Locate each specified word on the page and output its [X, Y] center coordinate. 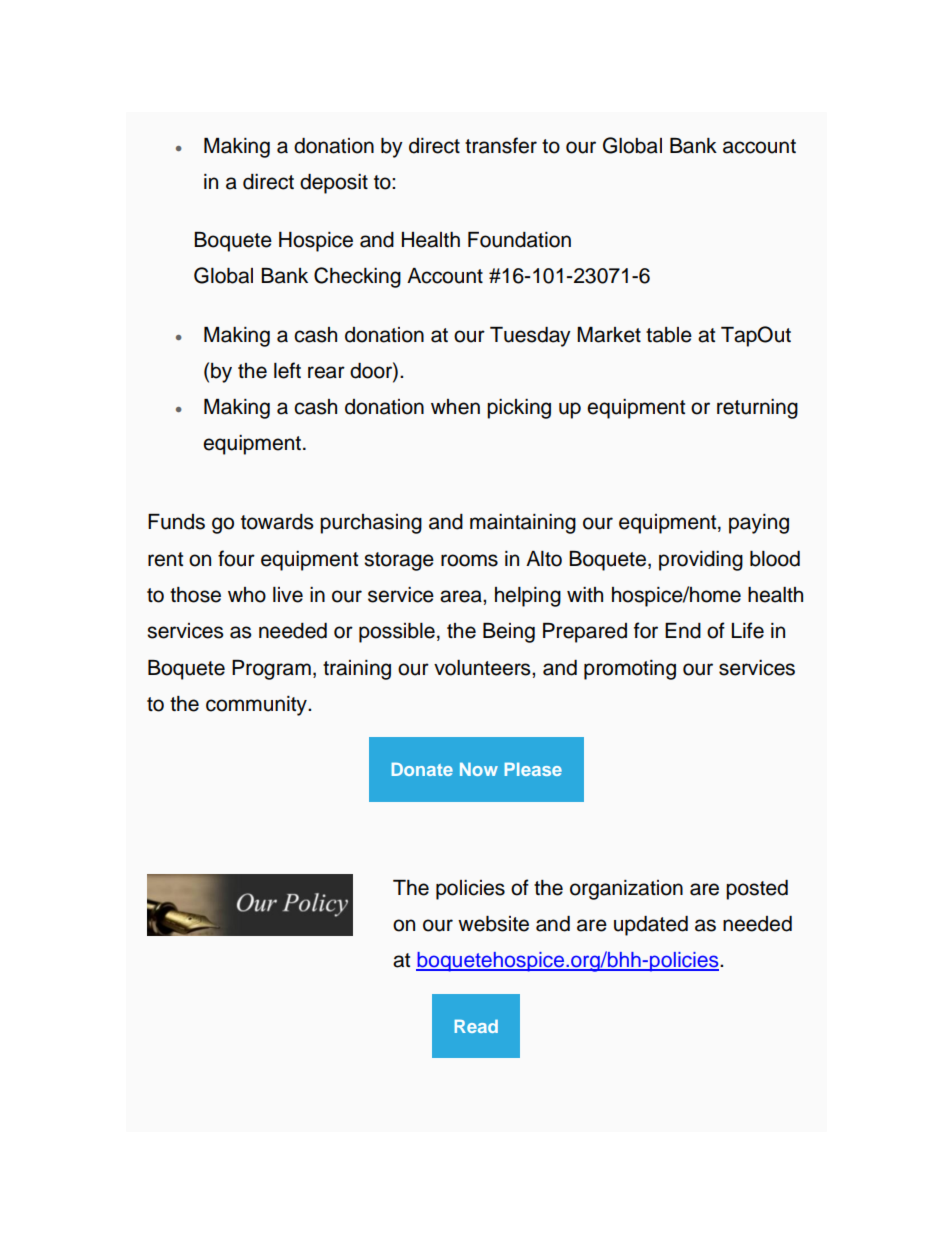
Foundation [519, 240]
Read [476, 1026]
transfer [501, 145]
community [257, 706]
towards [277, 522]
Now [479, 769]
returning [757, 409]
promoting [630, 670]
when [455, 407]
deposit [334, 184]
